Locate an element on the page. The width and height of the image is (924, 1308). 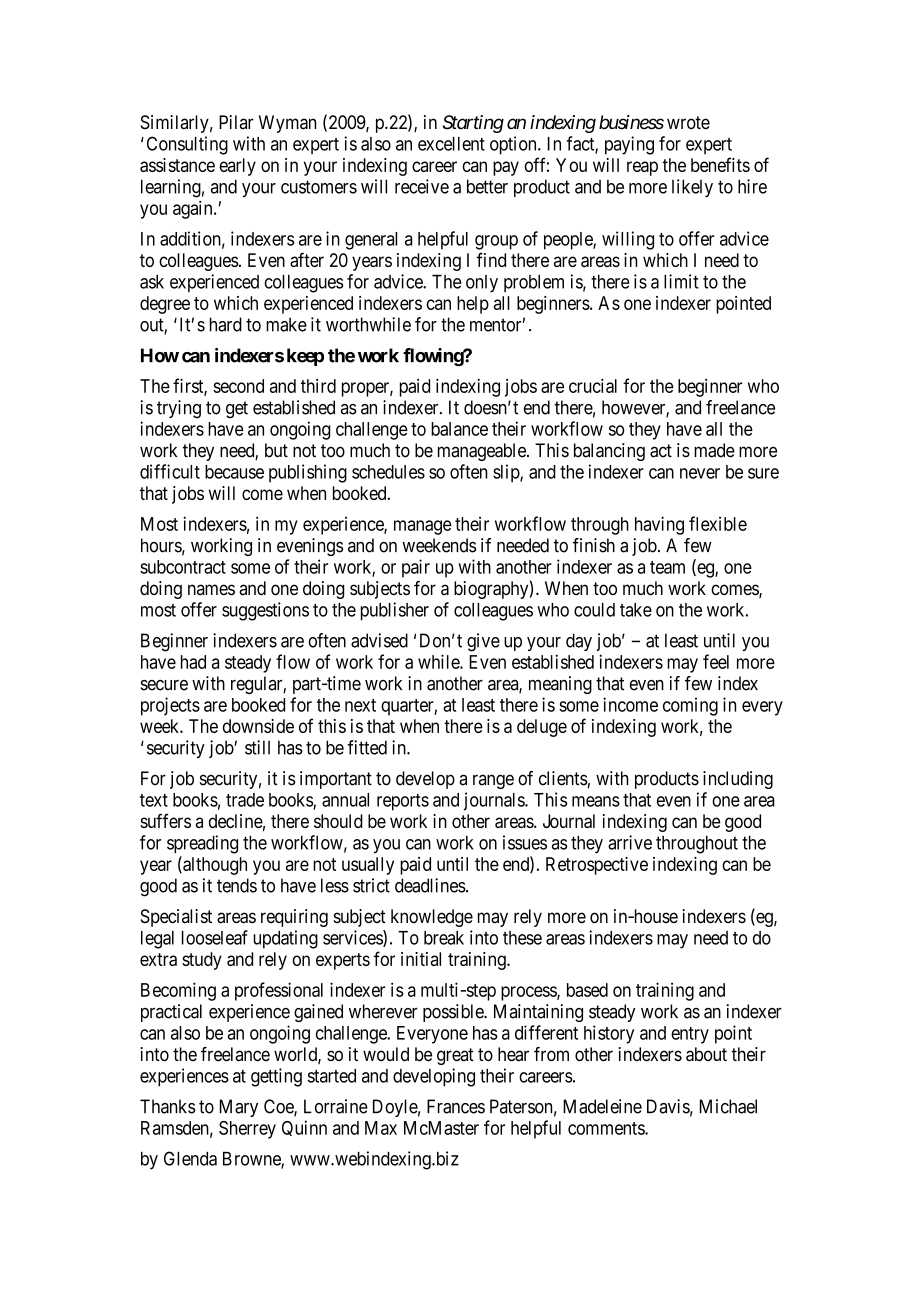
give is located at coordinates (483, 642).
